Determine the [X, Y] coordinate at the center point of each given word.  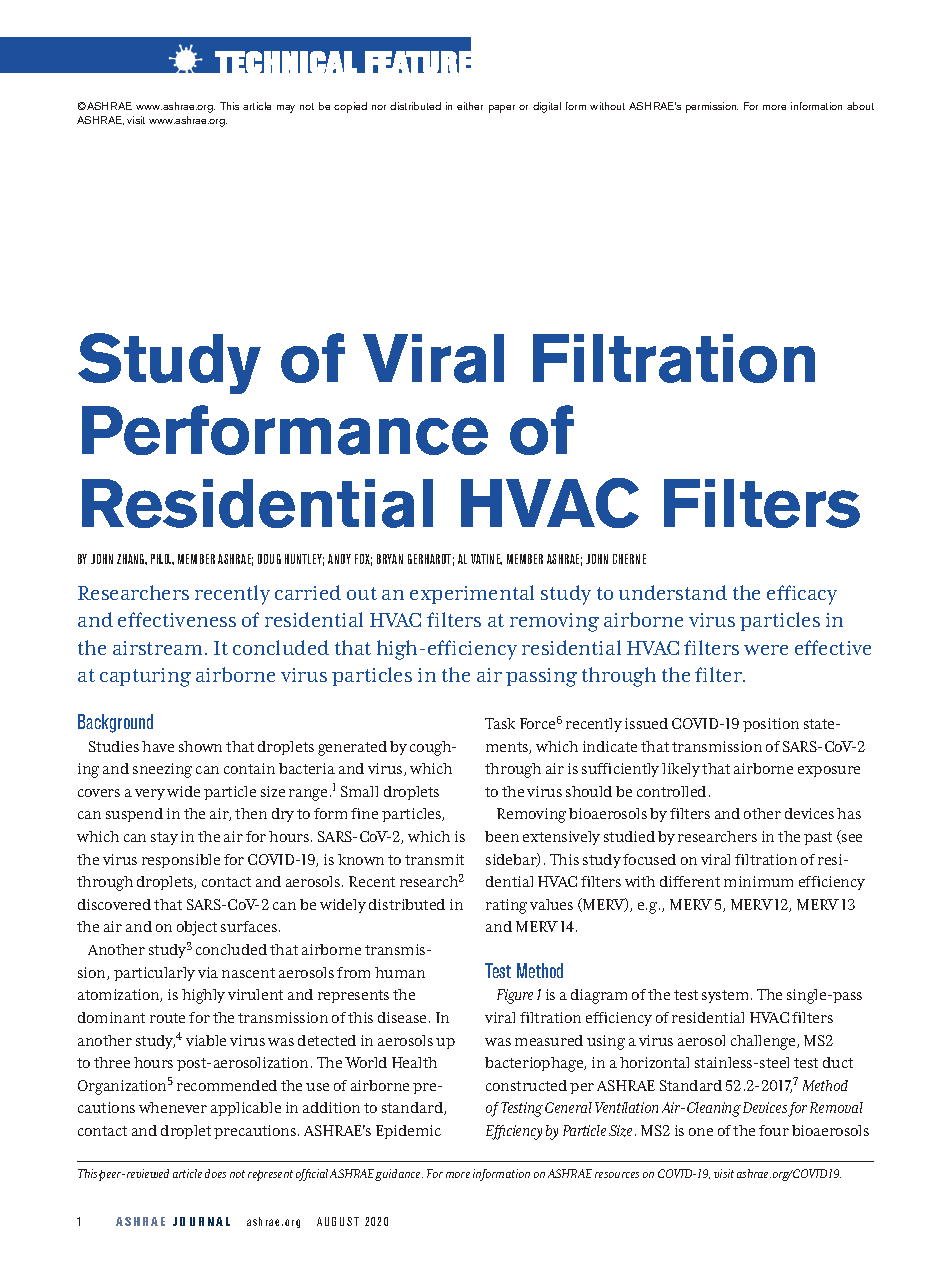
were [766, 650]
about [860, 106]
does [215, 1173]
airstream [157, 648]
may [286, 109]
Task [500, 723]
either [470, 106]
